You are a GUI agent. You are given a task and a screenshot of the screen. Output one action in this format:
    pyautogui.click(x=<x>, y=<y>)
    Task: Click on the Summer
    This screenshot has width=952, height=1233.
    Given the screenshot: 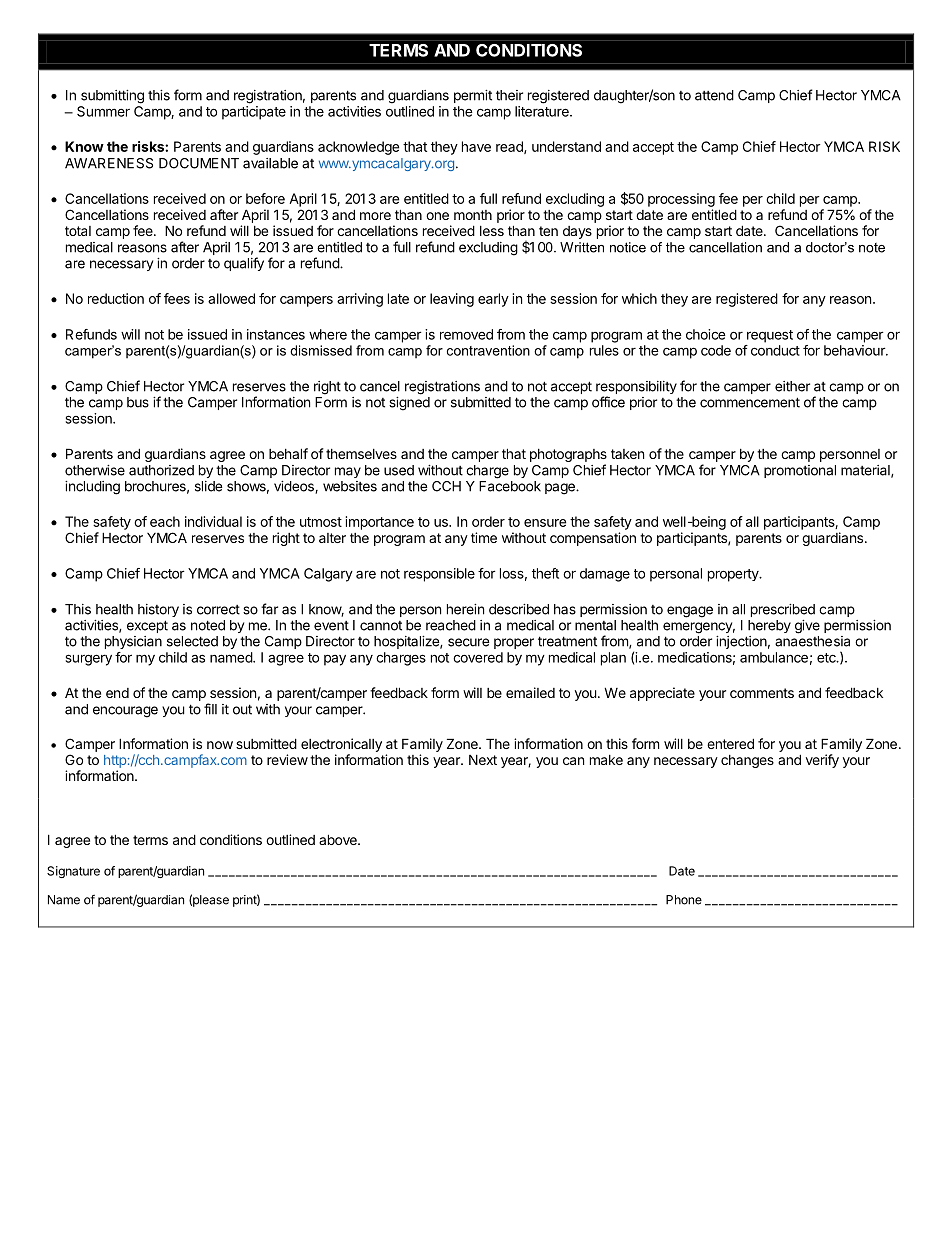 What is the action you would take?
    pyautogui.click(x=103, y=111)
